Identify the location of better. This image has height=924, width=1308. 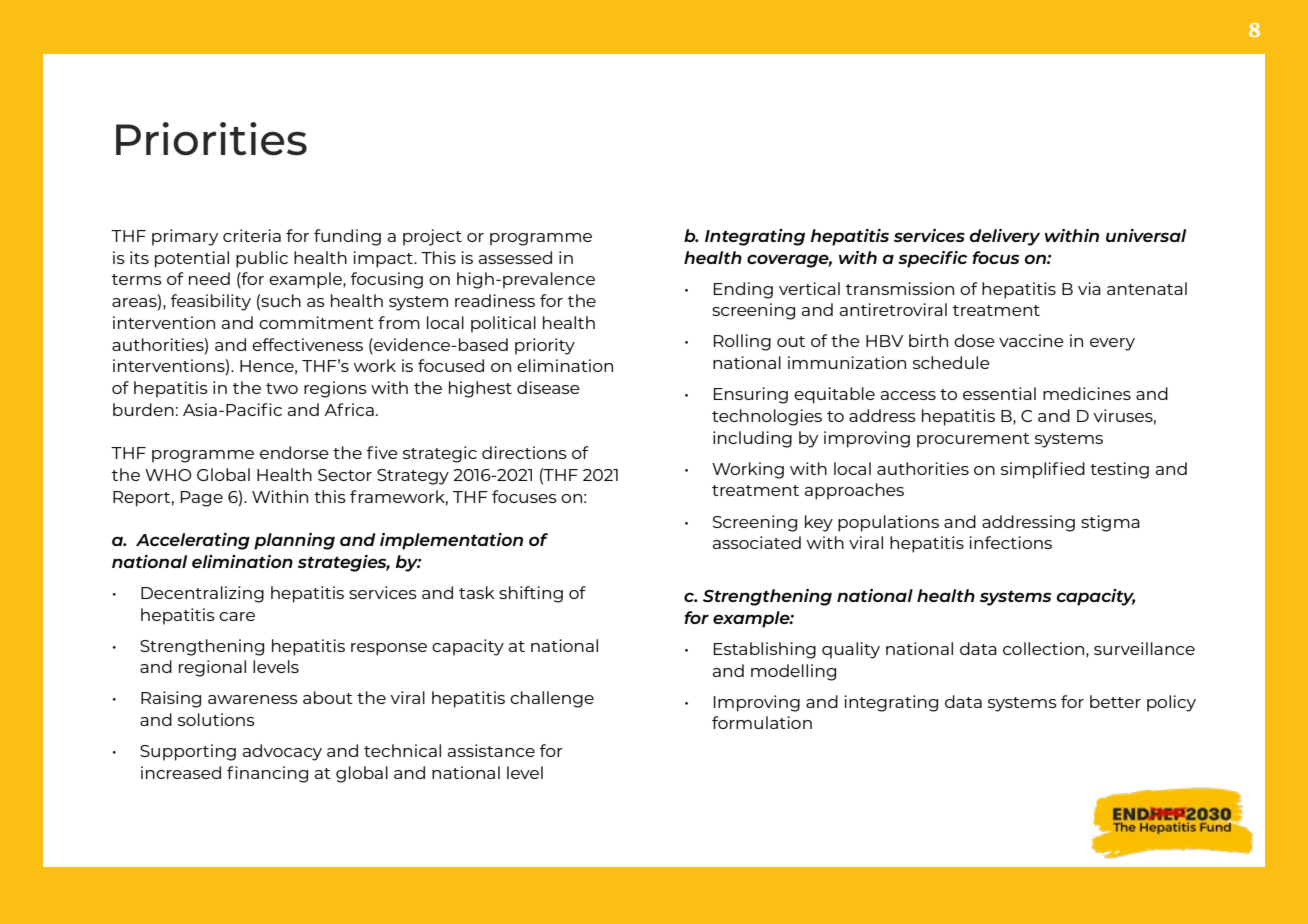
(1115, 701).
